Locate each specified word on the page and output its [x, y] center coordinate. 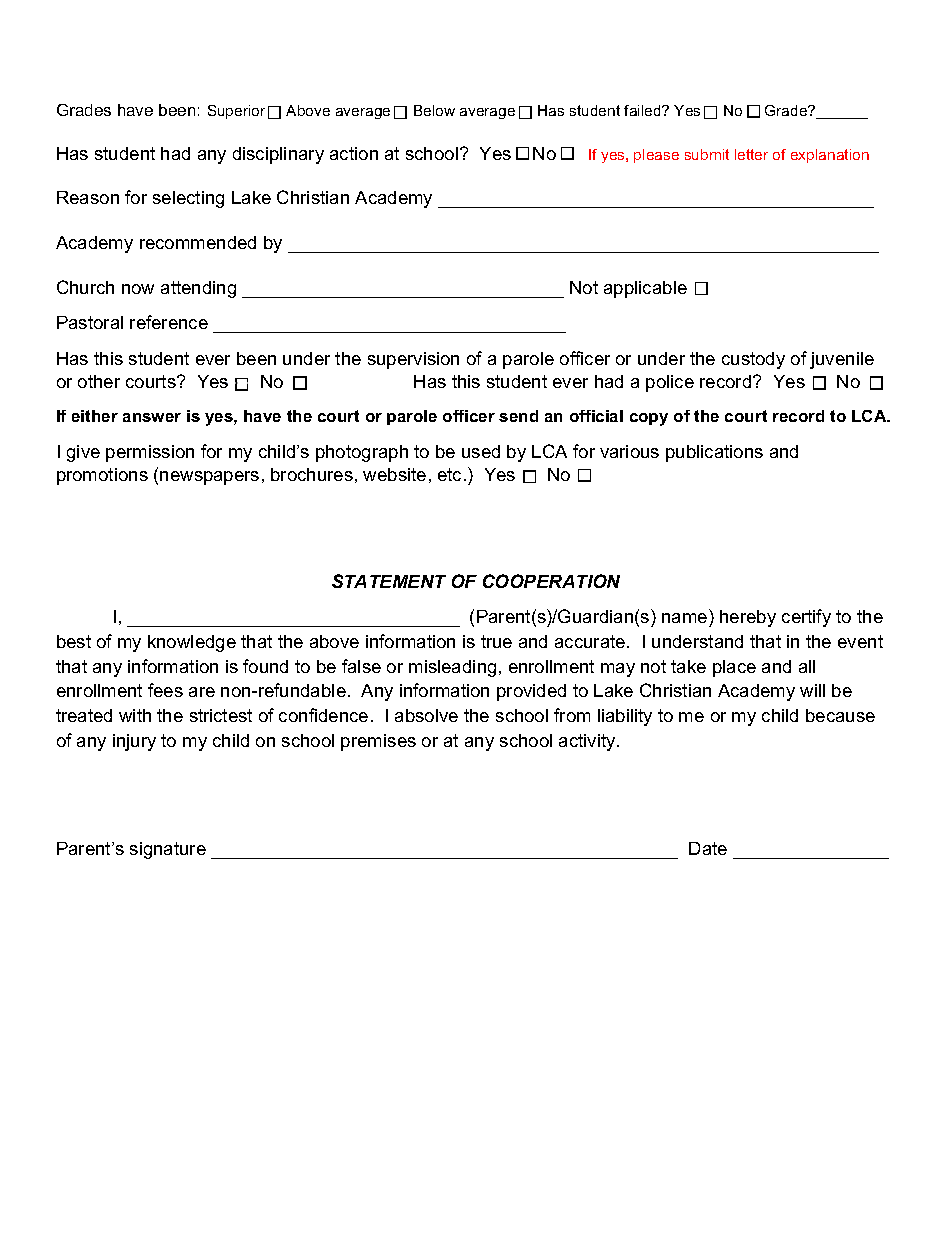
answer [152, 417]
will [812, 690]
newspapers [209, 478]
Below [434, 110]
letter [751, 154]
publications [714, 453]
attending [198, 289]
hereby [748, 618]
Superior [236, 112]
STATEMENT [389, 581]
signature [168, 850]
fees [165, 690]
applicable [645, 289]
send [518, 416]
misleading [452, 668]
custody [753, 360]
